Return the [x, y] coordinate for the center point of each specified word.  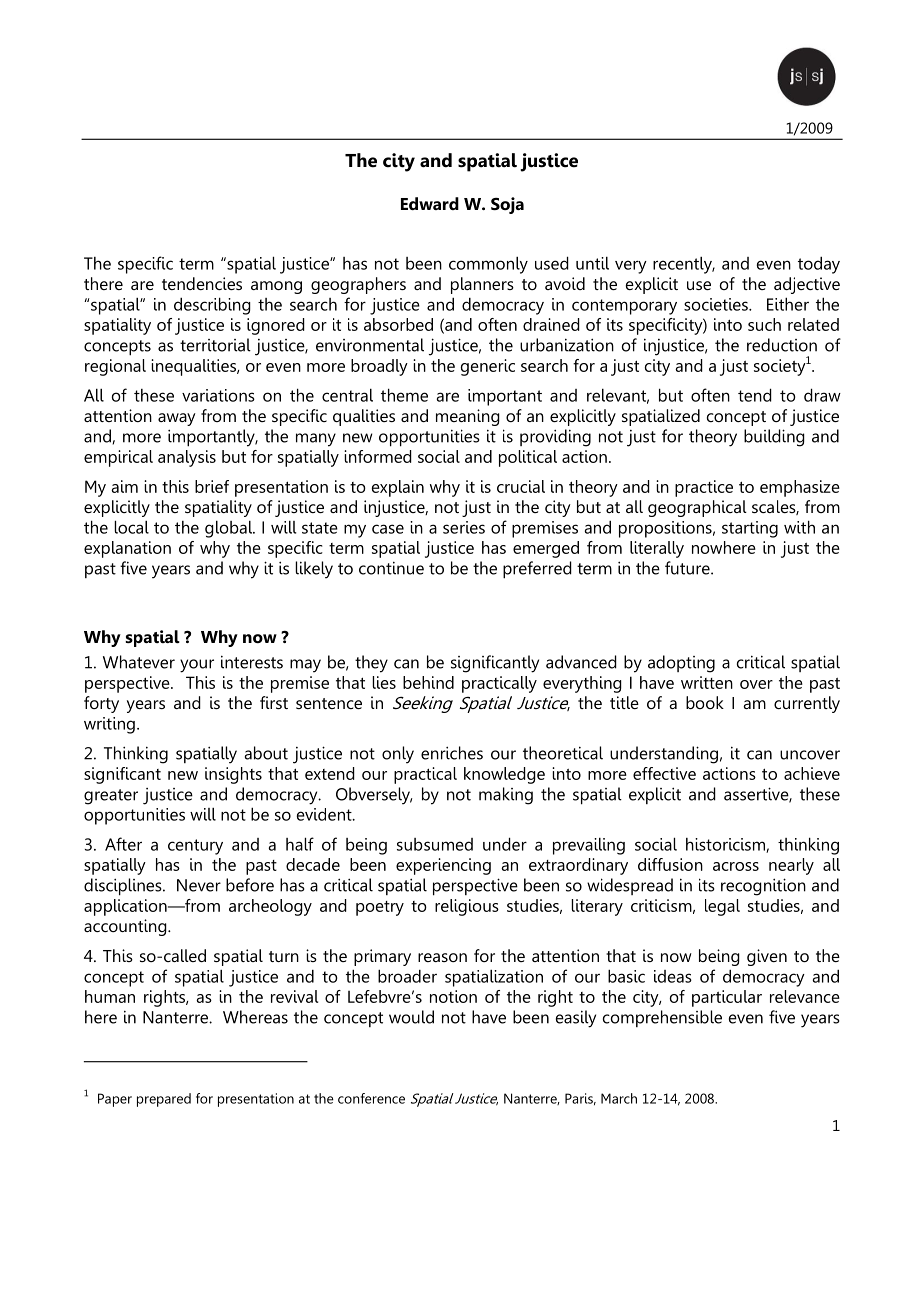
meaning [468, 417]
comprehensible [662, 1018]
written [707, 682]
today [819, 265]
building [774, 438]
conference [371, 1098]
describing [212, 306]
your [197, 666]
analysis [187, 458]
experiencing [443, 866]
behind [428, 682]
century [195, 847]
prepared [164, 1100]
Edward [430, 203]
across [736, 866]
